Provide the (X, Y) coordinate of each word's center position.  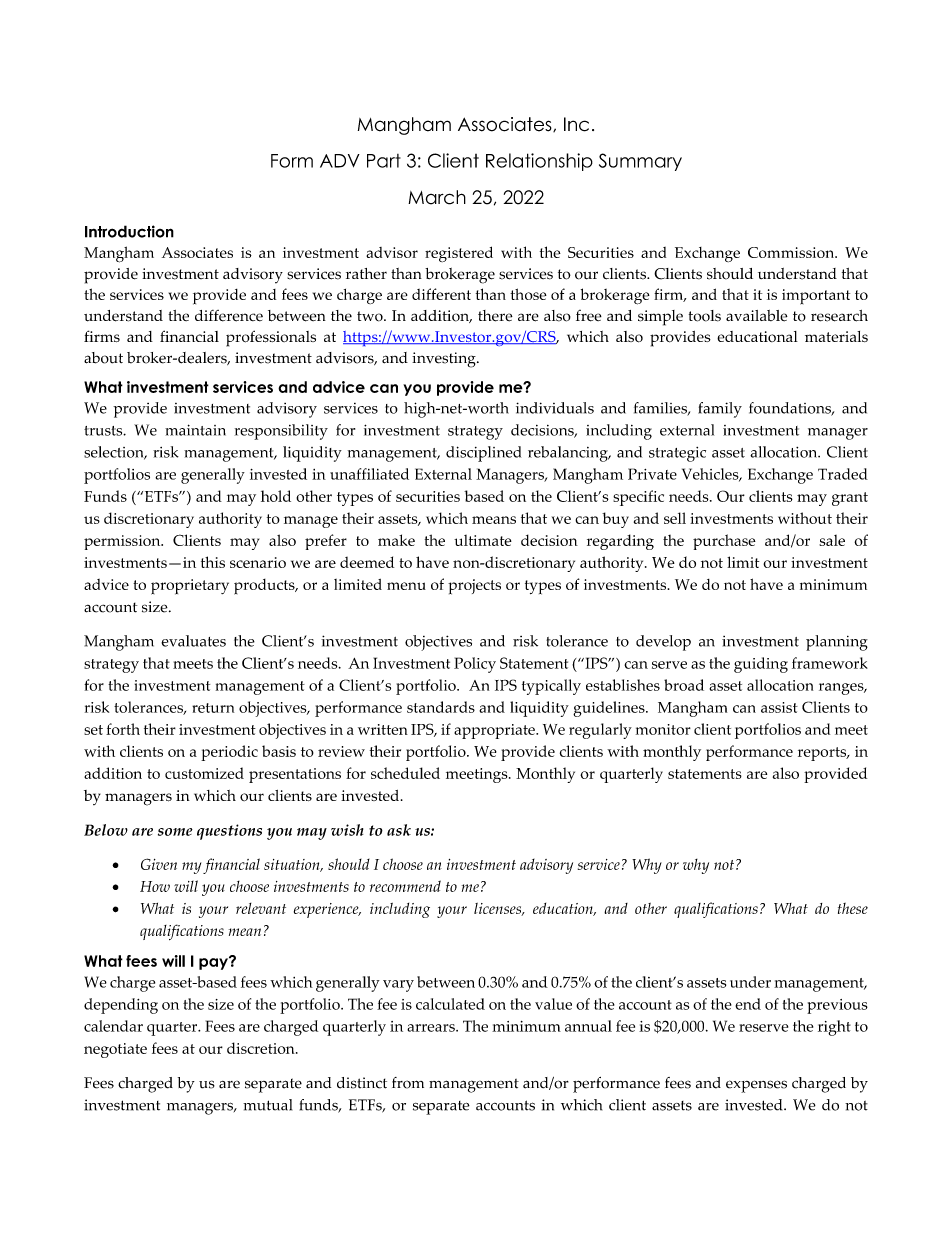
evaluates (193, 641)
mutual (267, 1105)
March (437, 197)
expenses (756, 1086)
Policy (475, 665)
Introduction (129, 231)
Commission (792, 252)
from (408, 1083)
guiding (761, 665)
